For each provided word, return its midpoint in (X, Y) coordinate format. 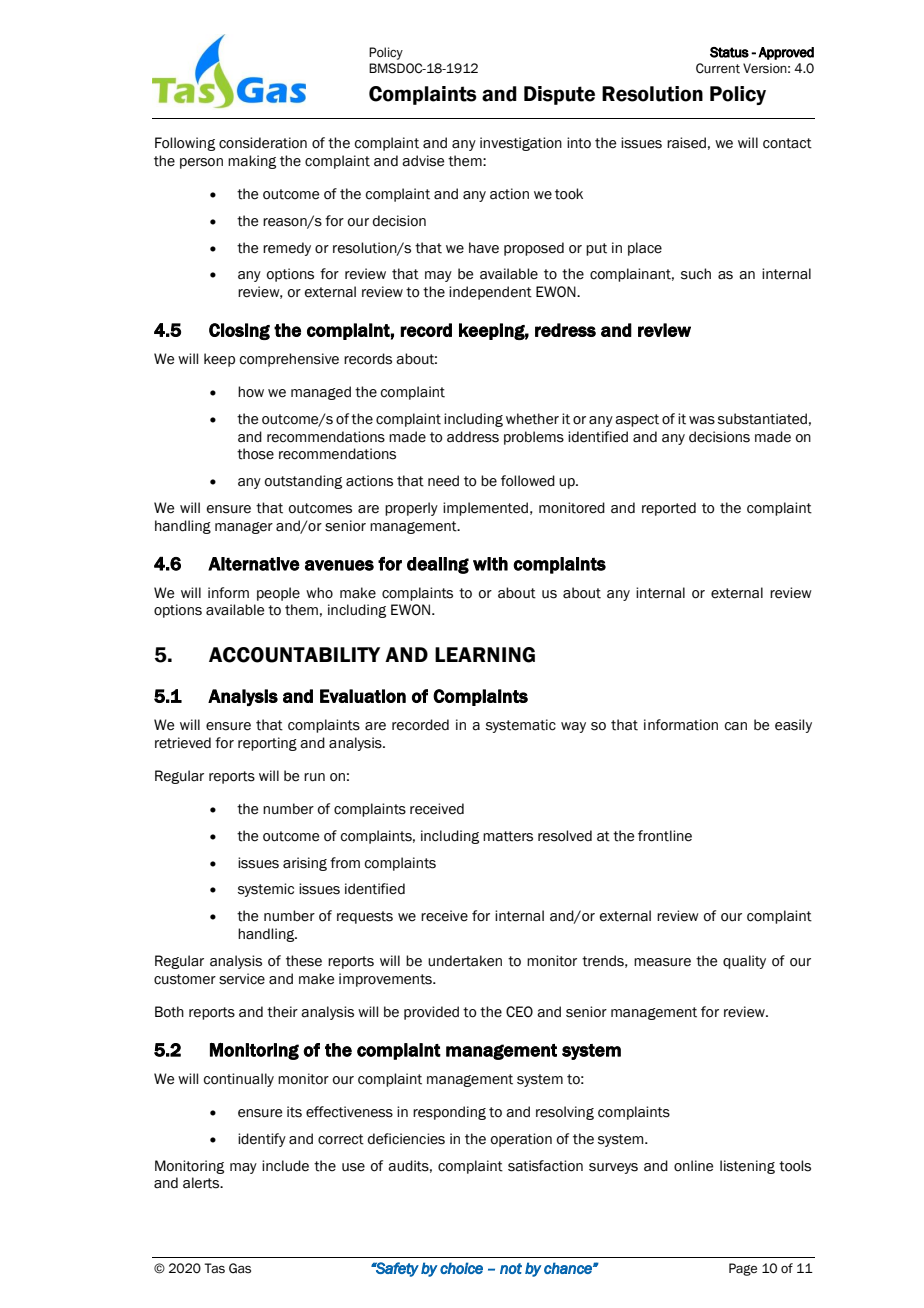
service (242, 979)
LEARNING (485, 655)
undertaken (465, 961)
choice (461, 1268)
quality (744, 962)
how (251, 392)
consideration (263, 143)
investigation (521, 144)
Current (718, 68)
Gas (240, 1268)
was (702, 420)
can (736, 726)
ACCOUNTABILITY (294, 655)
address (473, 437)
